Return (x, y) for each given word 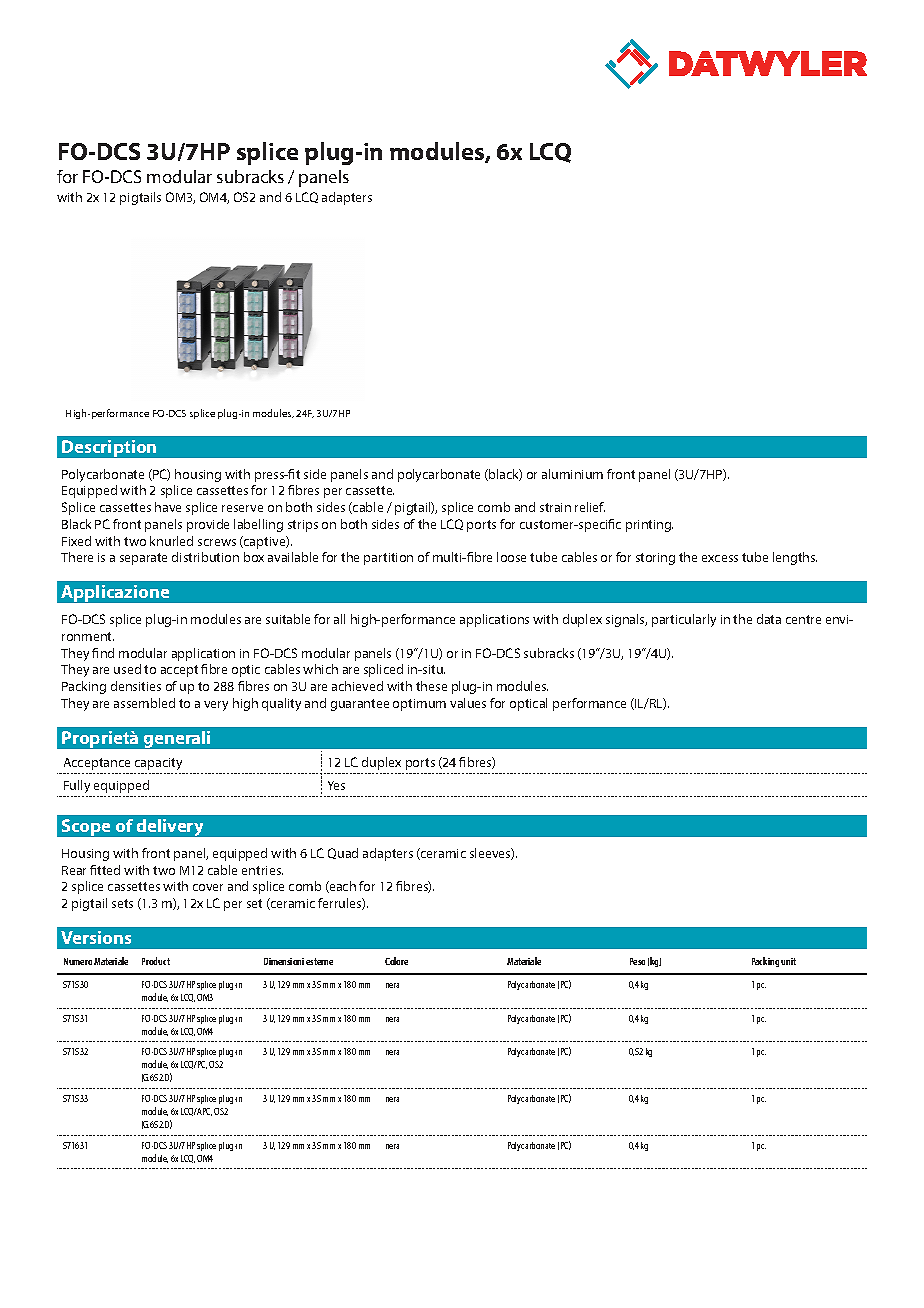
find (103, 653)
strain (555, 507)
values (468, 703)
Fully (77, 786)
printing (649, 526)
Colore (396, 961)
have (168, 507)
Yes (336, 785)
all (339, 619)
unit (788, 961)
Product (156, 961)
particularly (684, 620)
